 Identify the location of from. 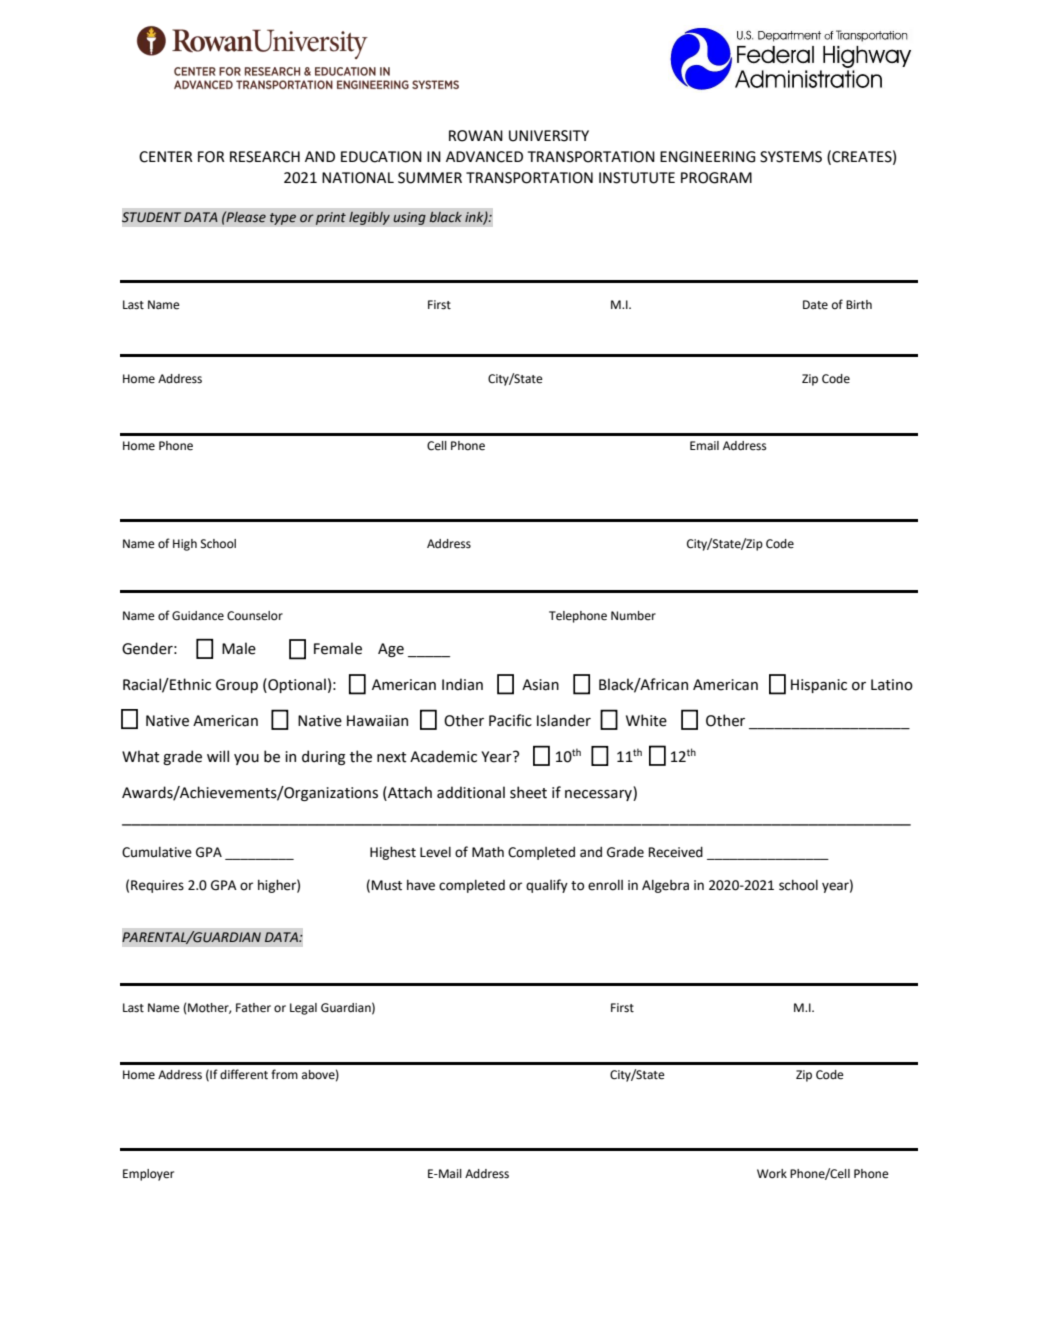
(284, 1074).
